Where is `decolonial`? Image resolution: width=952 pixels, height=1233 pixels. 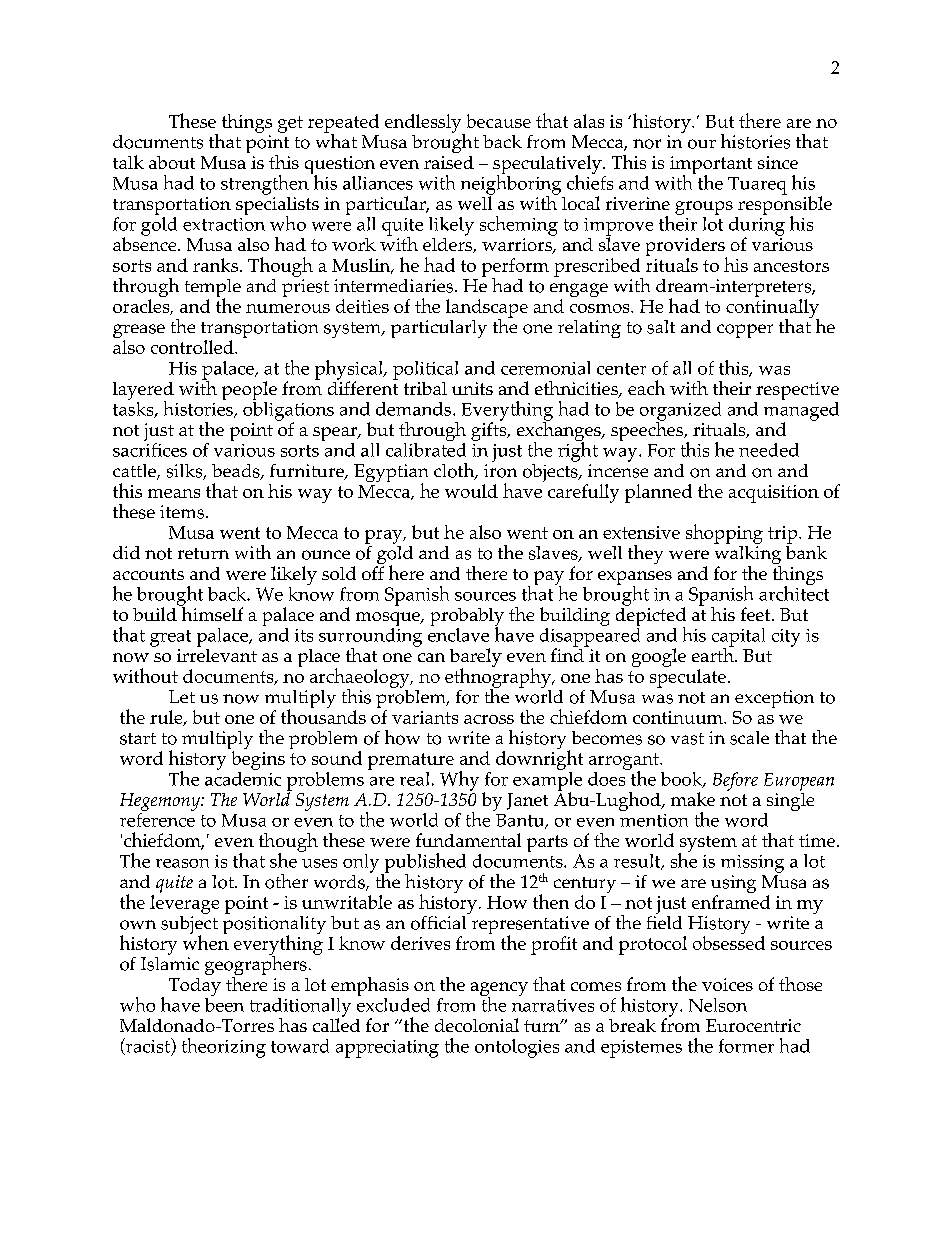 decolonial is located at coordinates (477, 1025).
